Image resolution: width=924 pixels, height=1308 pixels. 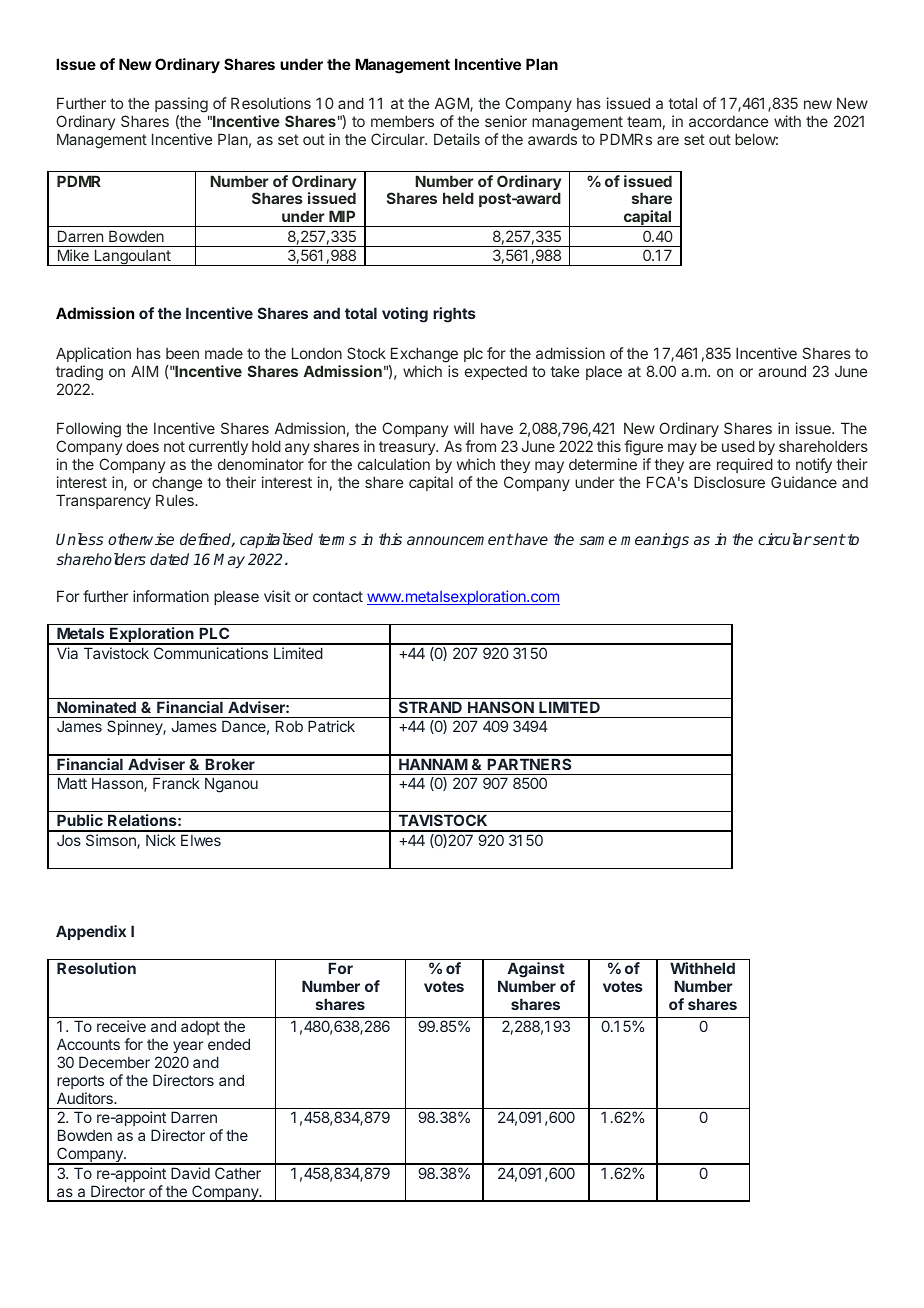 I want to click on Nick, so click(x=161, y=840).
